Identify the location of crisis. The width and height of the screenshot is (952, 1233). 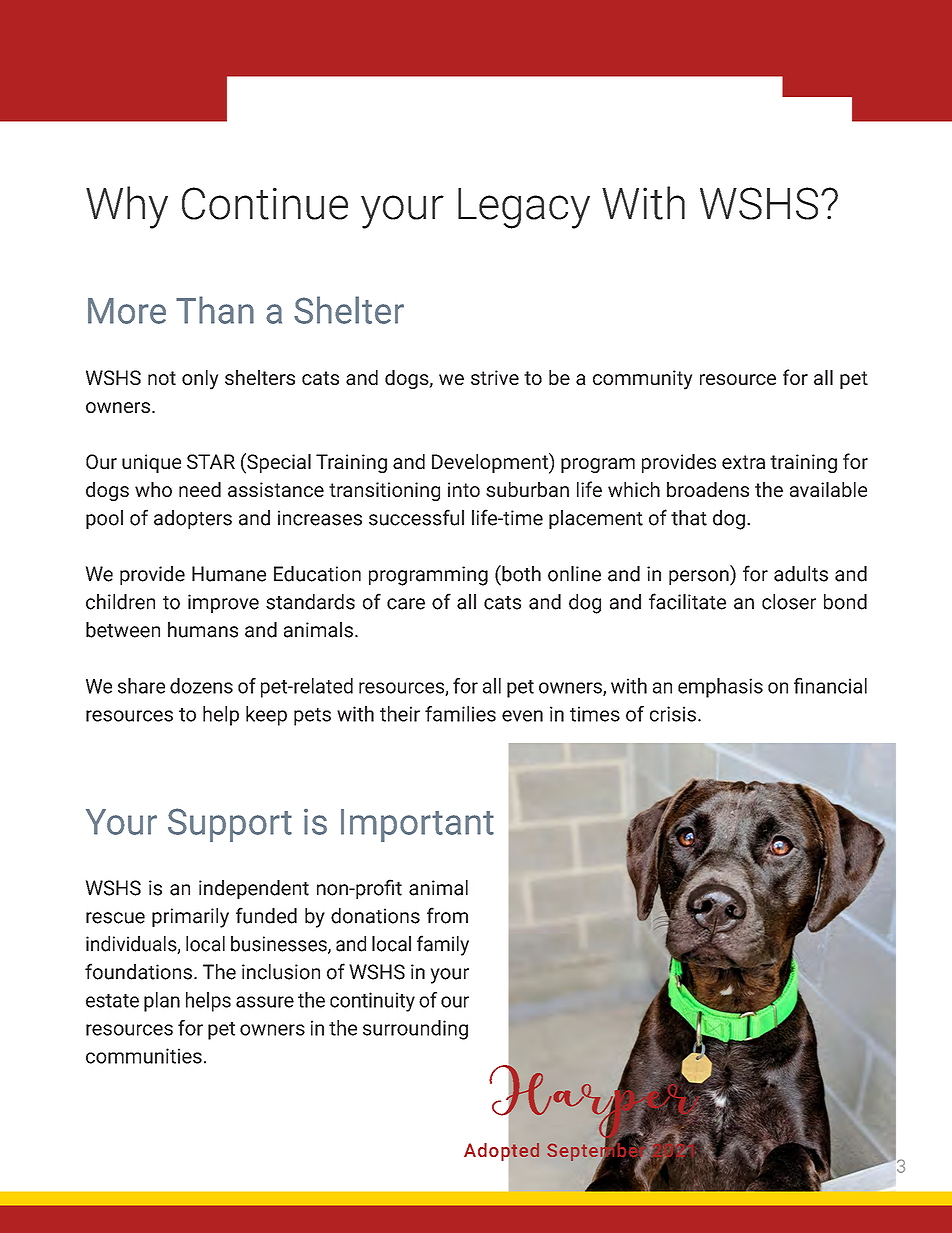
(673, 714).
